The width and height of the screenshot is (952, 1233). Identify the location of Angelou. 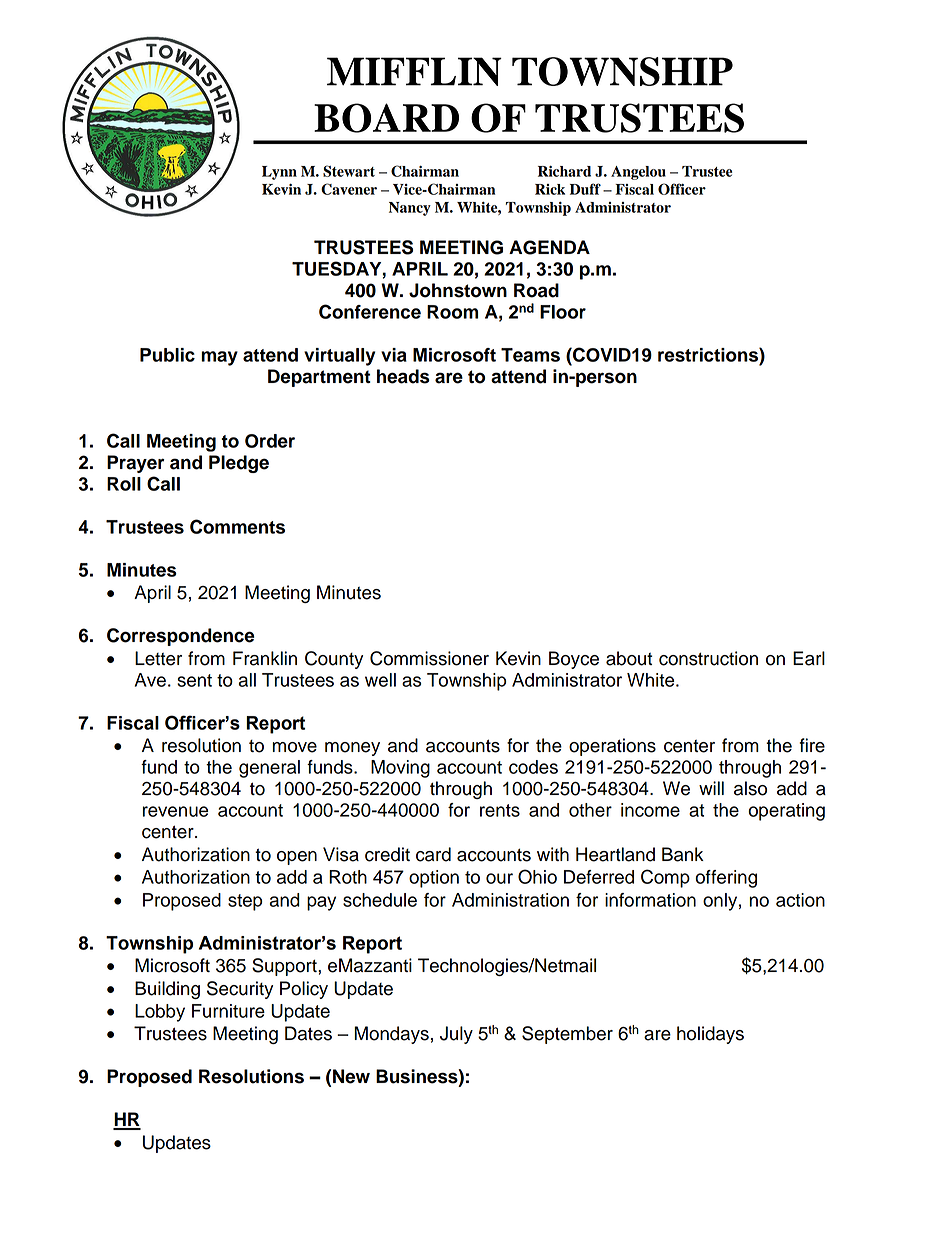
(638, 173).
